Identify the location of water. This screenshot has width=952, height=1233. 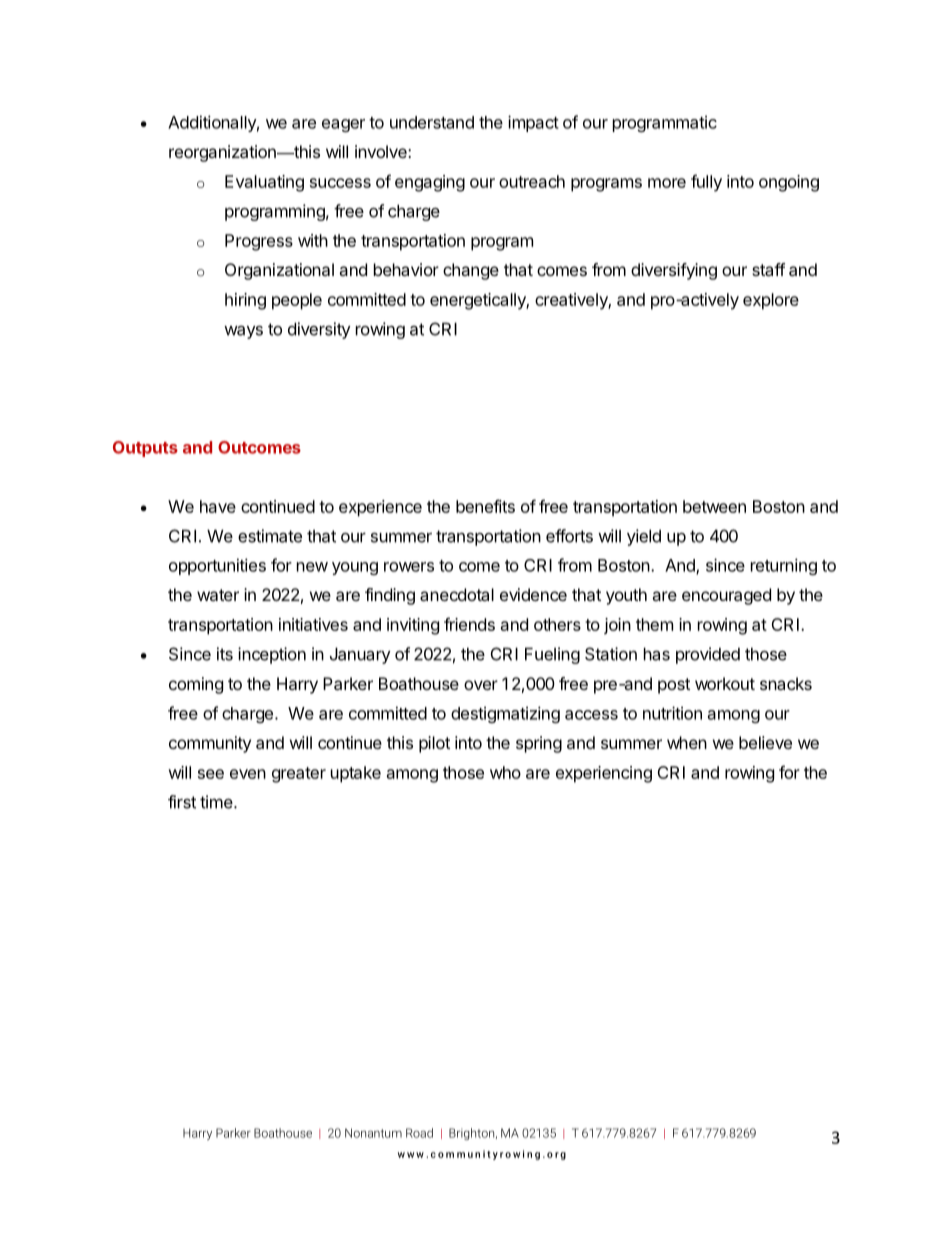
(218, 595).
